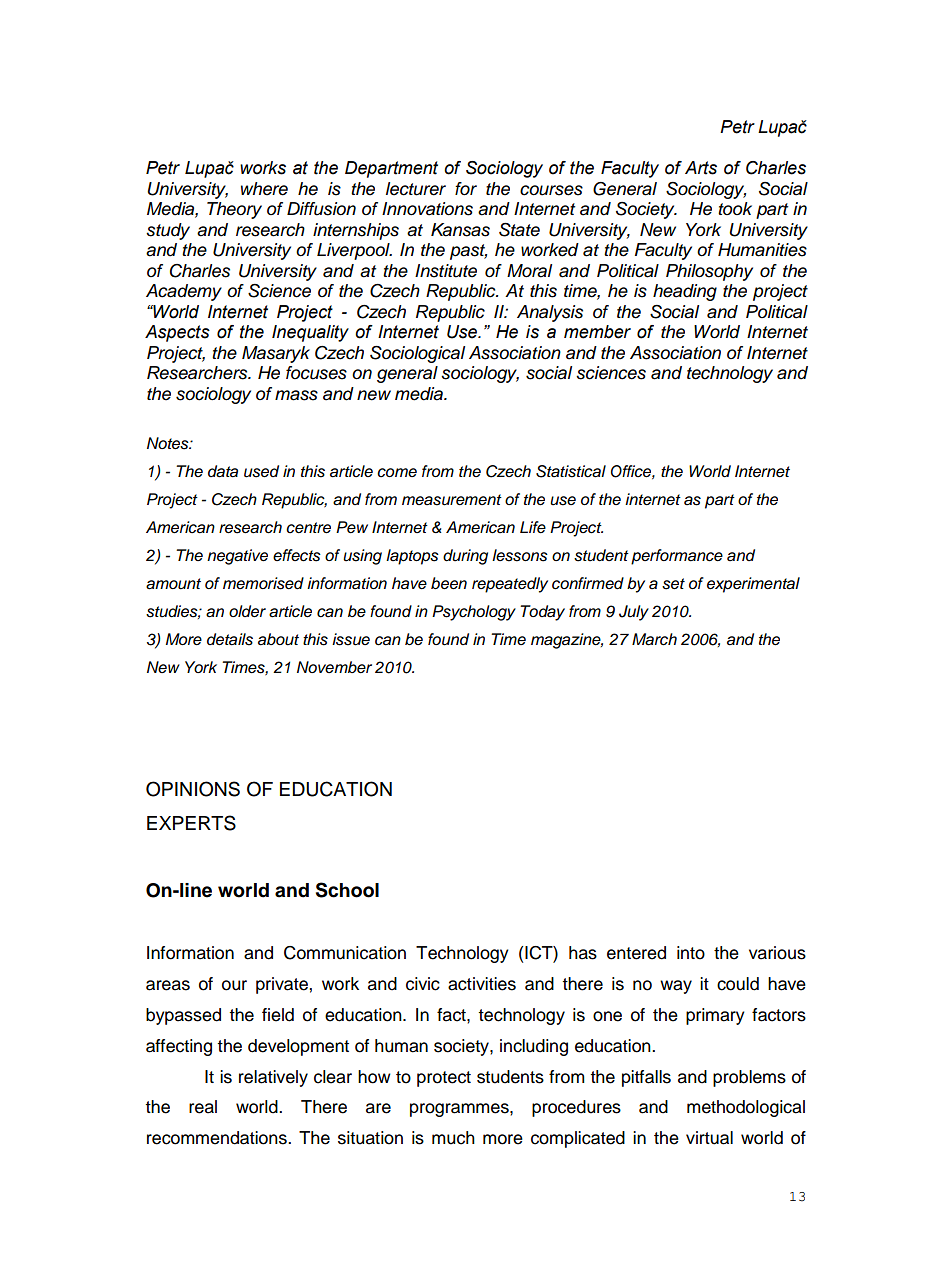 The image size is (952, 1283). I want to click on programmes, so click(460, 1110).
